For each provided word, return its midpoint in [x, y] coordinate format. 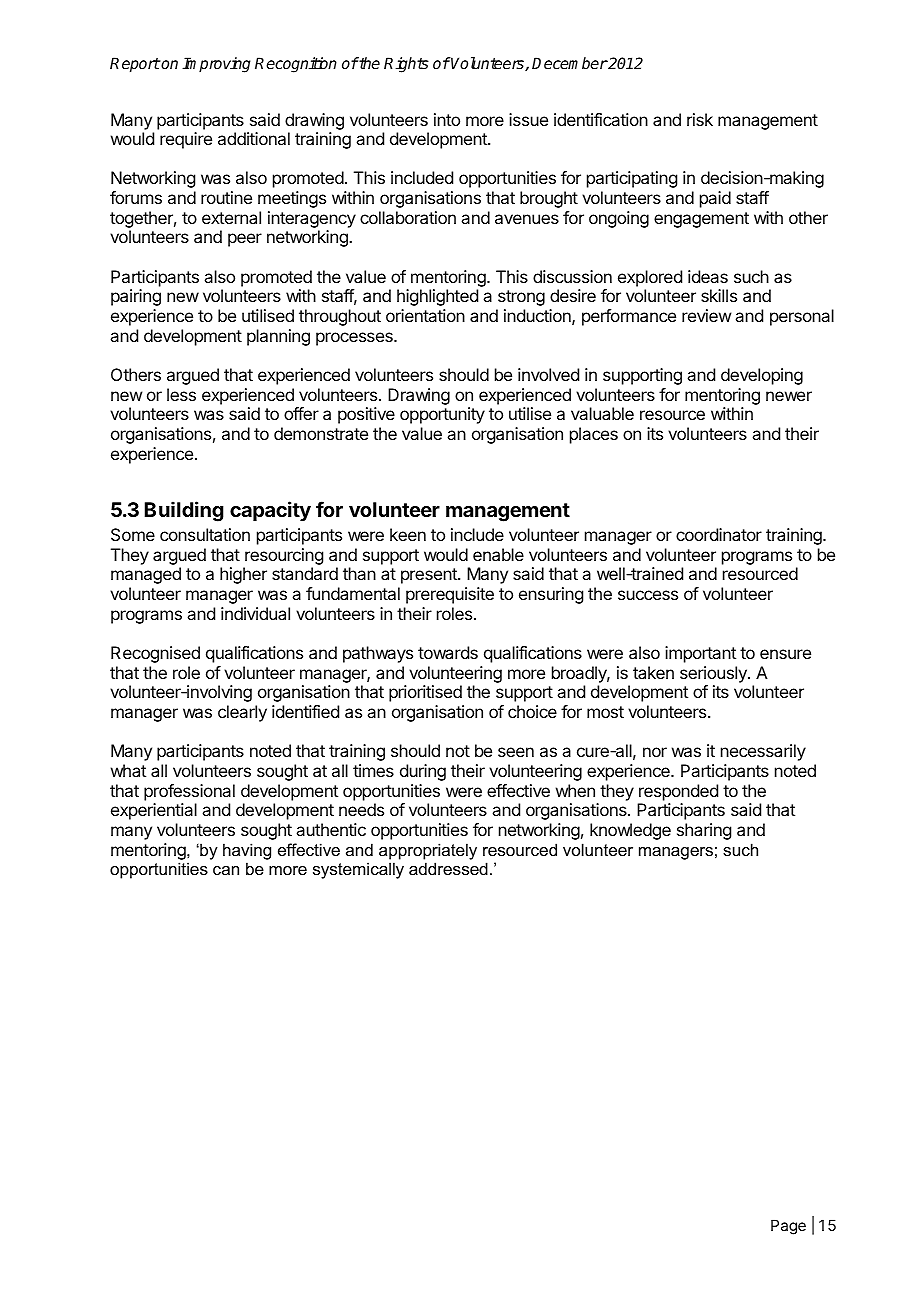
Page [788, 1227]
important [700, 654]
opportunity [442, 415]
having [247, 851]
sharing [704, 831]
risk [700, 119]
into [447, 119]
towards [448, 652]
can [226, 870]
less [181, 394]
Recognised [155, 654]
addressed [448, 868]
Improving [216, 65]
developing [762, 376]
